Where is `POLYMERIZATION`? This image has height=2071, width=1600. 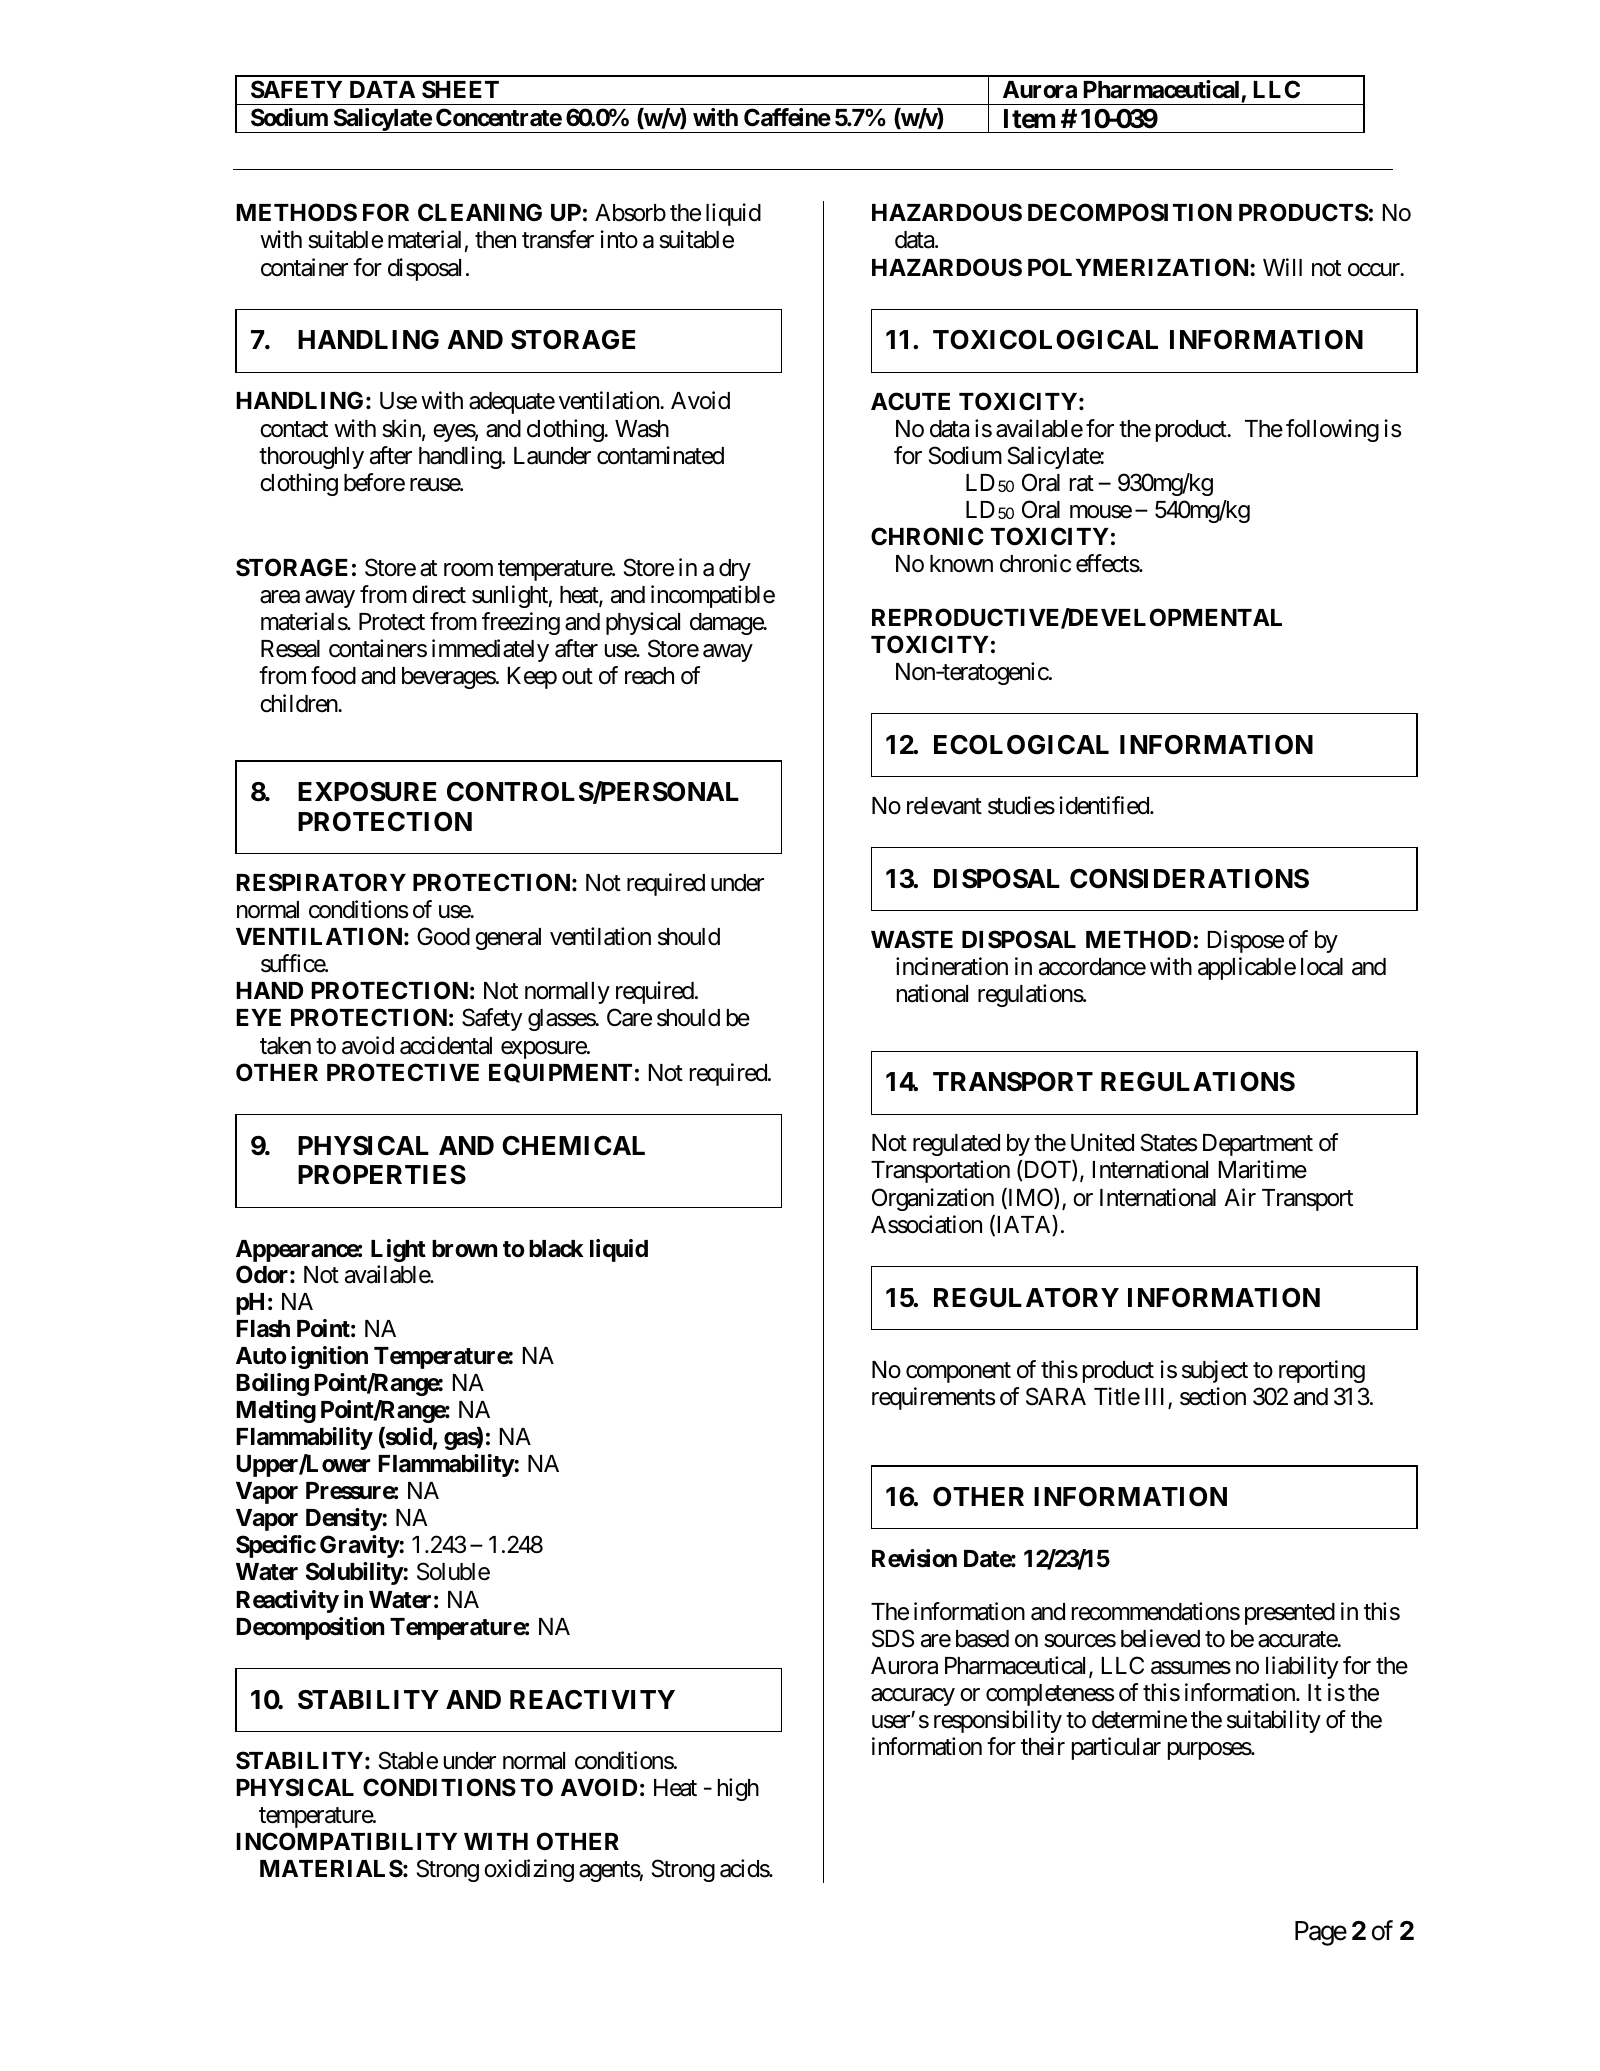 POLYMERIZATION is located at coordinates (1139, 267).
